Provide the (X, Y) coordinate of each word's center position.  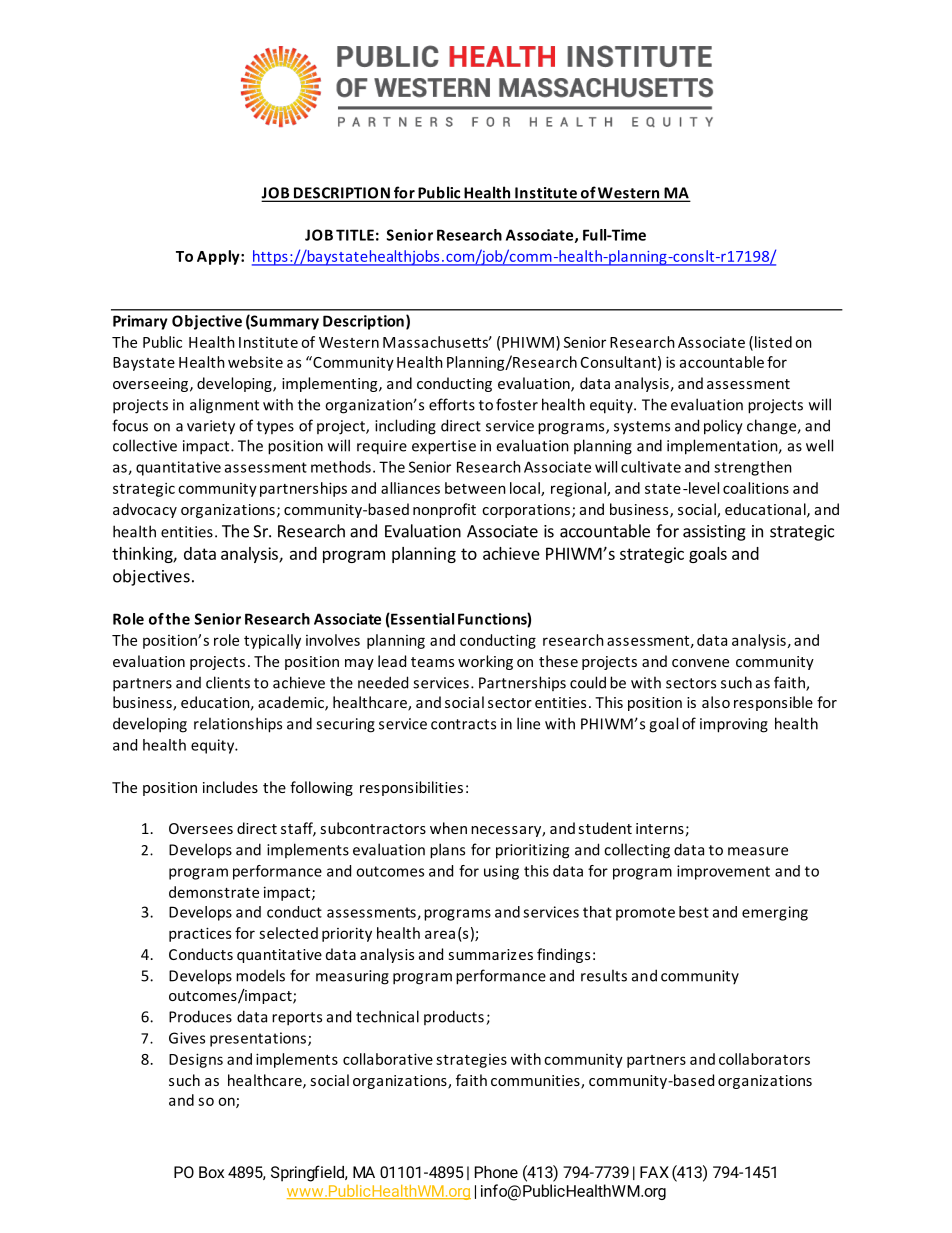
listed (773, 342)
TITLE (355, 235)
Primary (140, 322)
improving (734, 725)
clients (228, 682)
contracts (463, 724)
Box (211, 1172)
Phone (496, 1172)
